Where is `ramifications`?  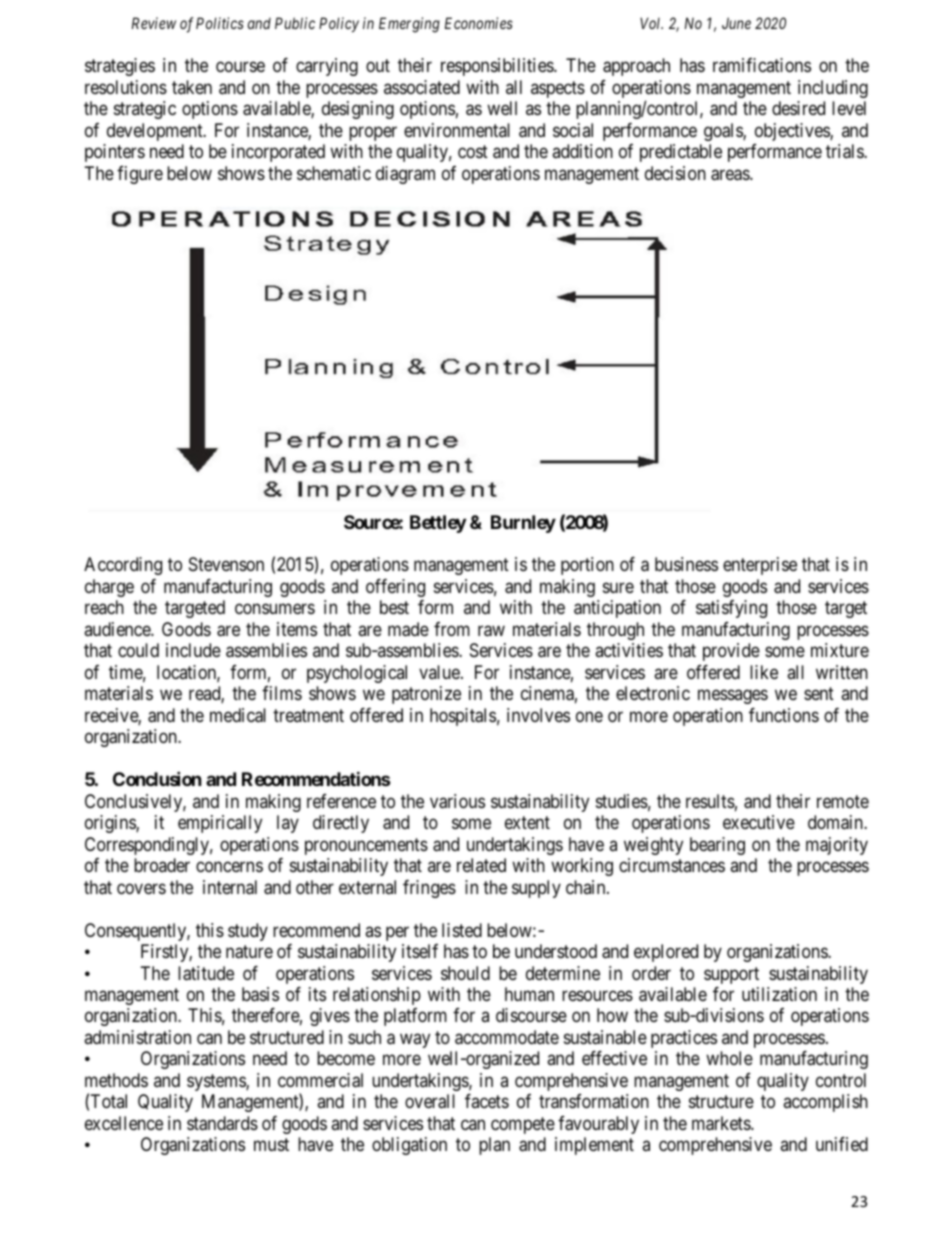
ramifications is located at coordinates (762, 65).
